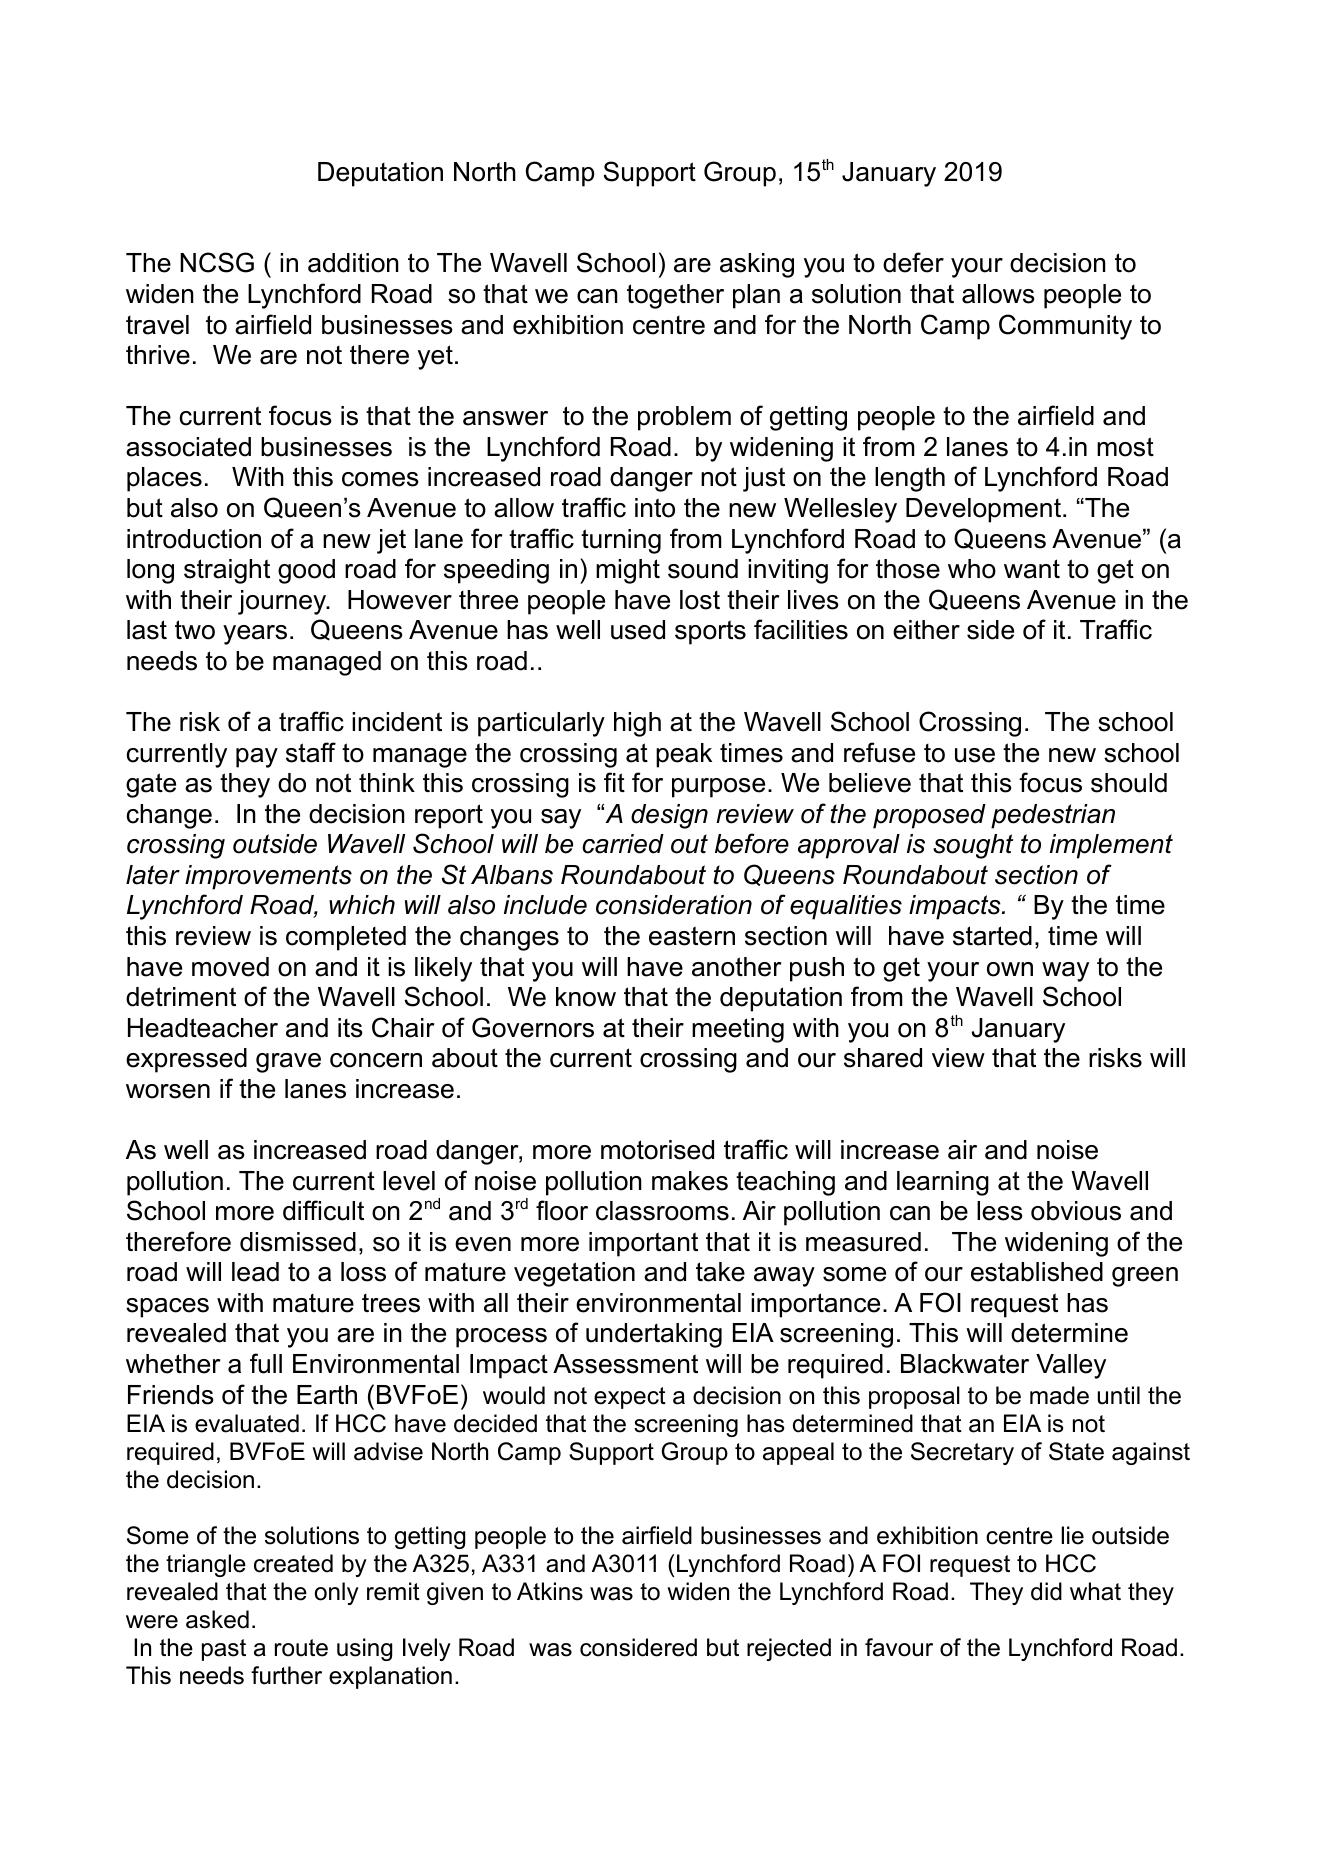 The width and height of the image is (1319, 1865). I want to click on moved, so click(230, 967).
